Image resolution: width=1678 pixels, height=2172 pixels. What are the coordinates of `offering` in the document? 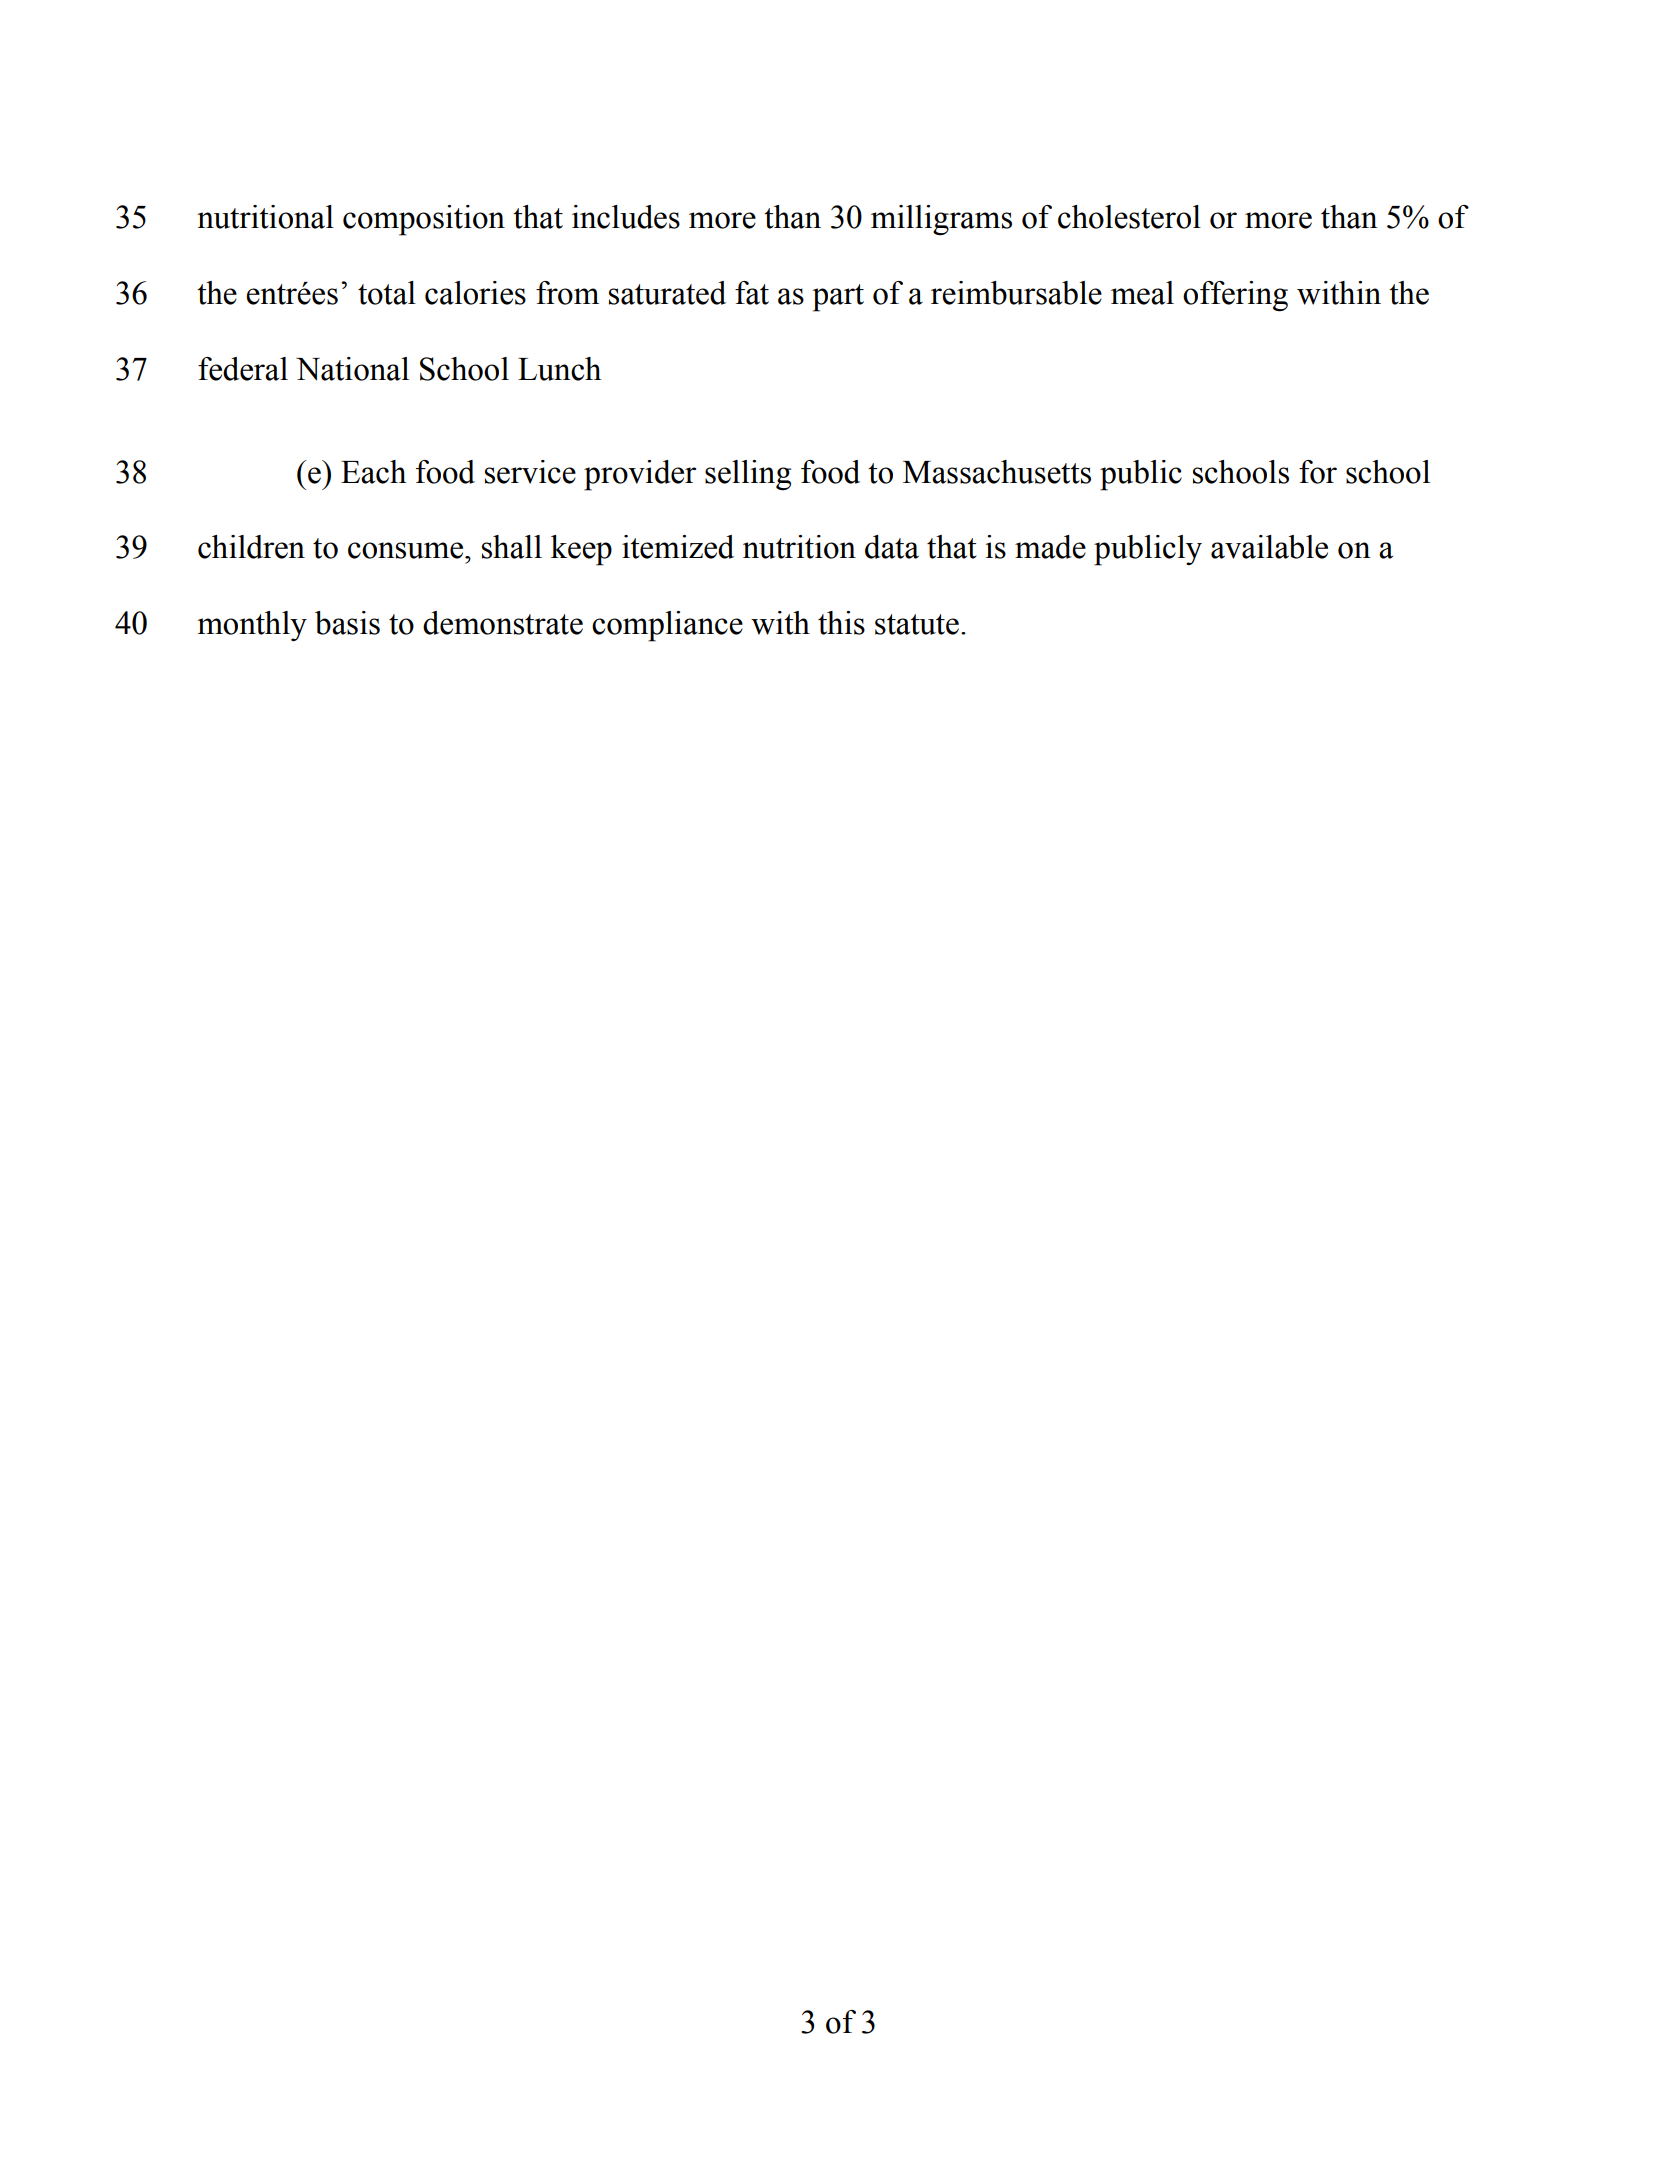 It's located at (1235, 296).
